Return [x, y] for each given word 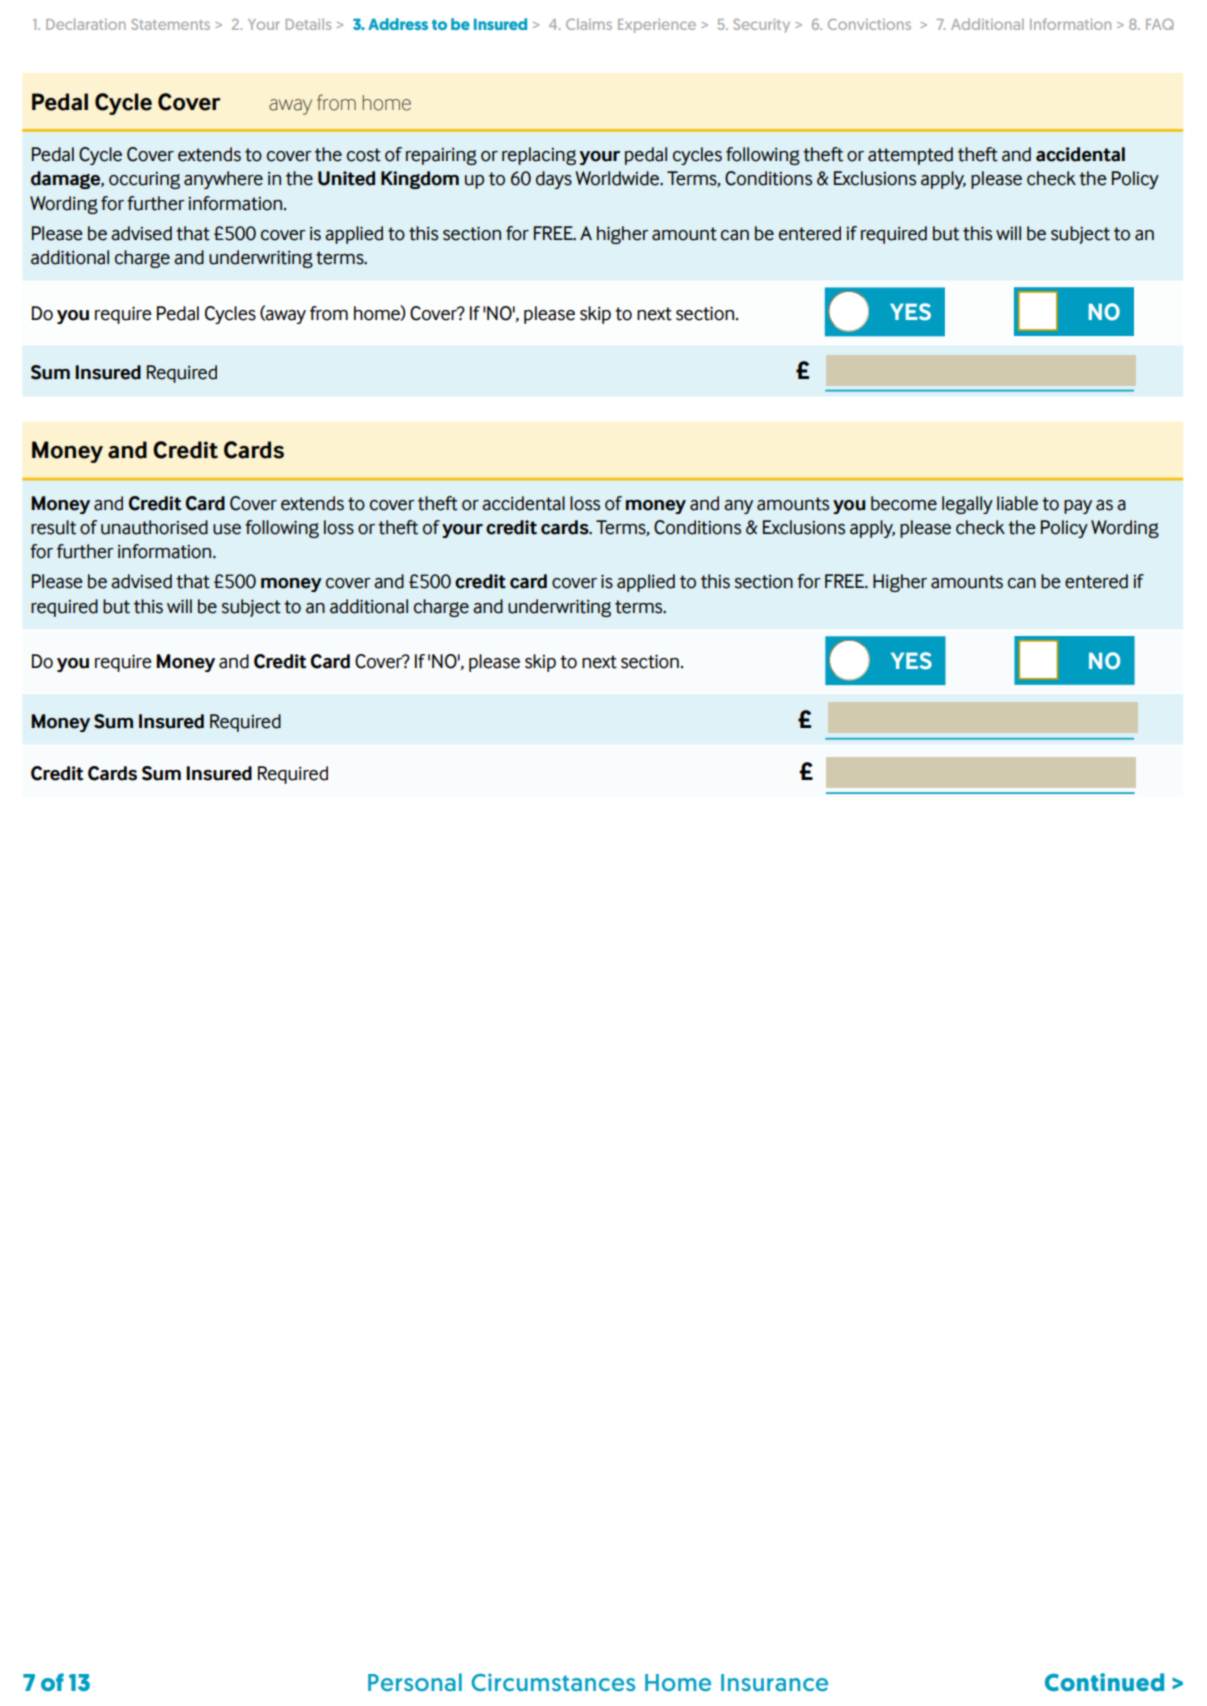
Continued [1104, 1682]
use [227, 529]
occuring [144, 180]
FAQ [1160, 24]
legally [967, 505]
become [904, 503]
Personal [415, 1682]
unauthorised [154, 527]
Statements [171, 24]
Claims [589, 24]
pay [1078, 507]
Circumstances [553, 1682]
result [53, 527]
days [554, 180]
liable [1017, 503]
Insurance [774, 1682]
